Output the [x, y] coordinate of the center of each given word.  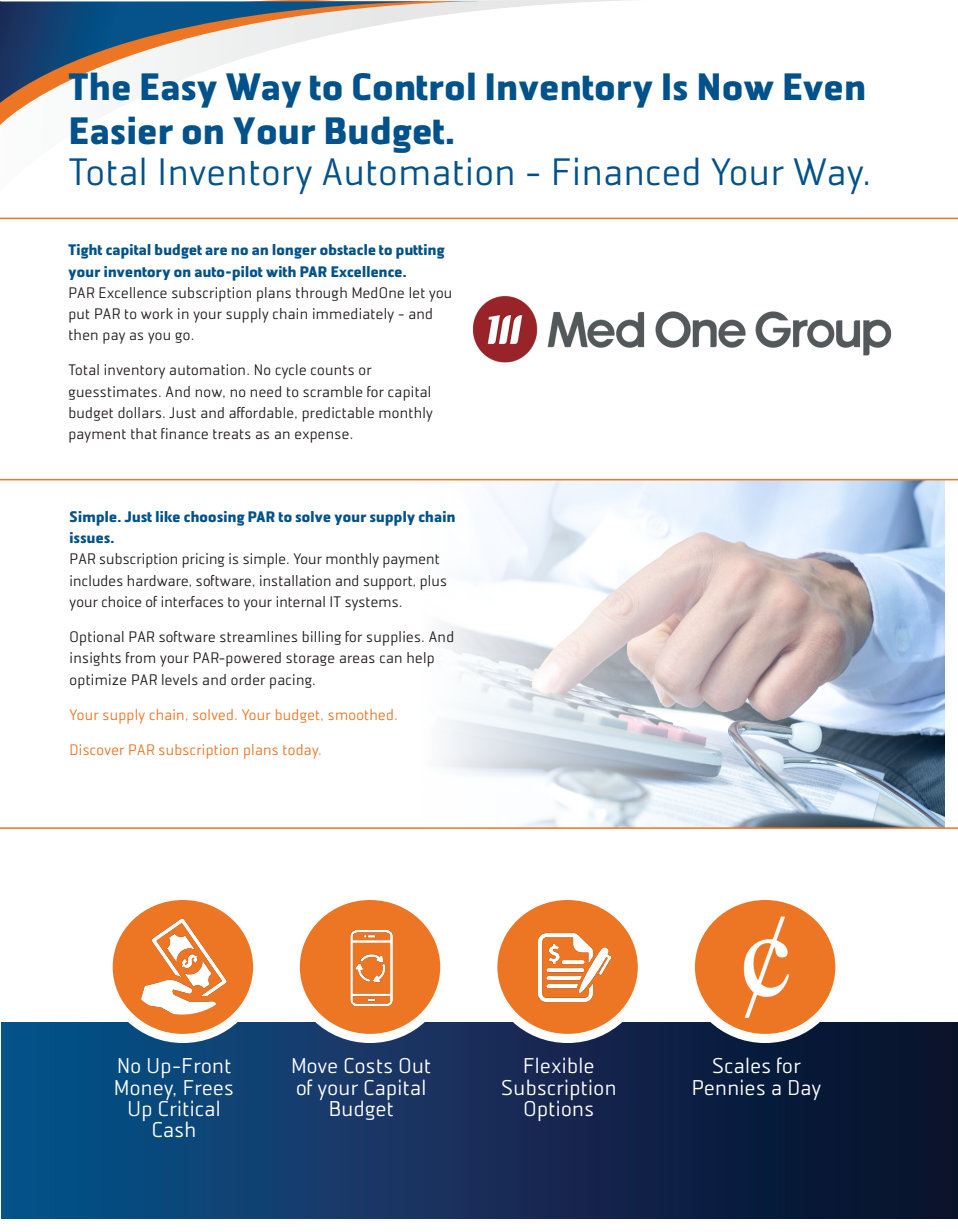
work [157, 313]
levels [180, 679]
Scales [741, 1065]
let [417, 292]
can [391, 659]
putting [420, 251]
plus [433, 582]
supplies [395, 638]
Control [414, 86]
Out [414, 1066]
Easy [179, 90]
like [168, 516]
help [420, 659]
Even [824, 87]
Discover [97, 749]
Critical [189, 1107]
